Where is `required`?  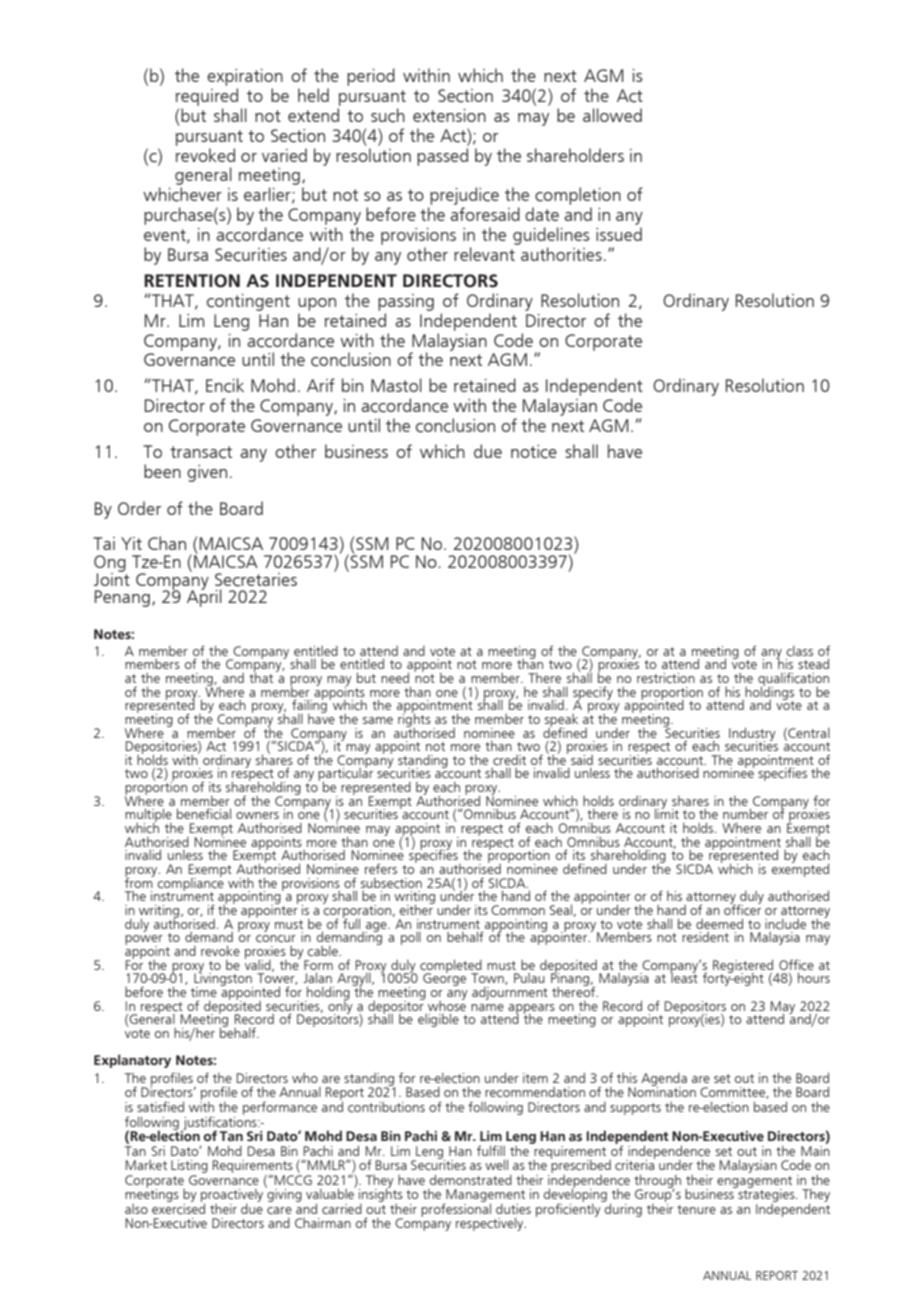
required is located at coordinates (207, 97).
